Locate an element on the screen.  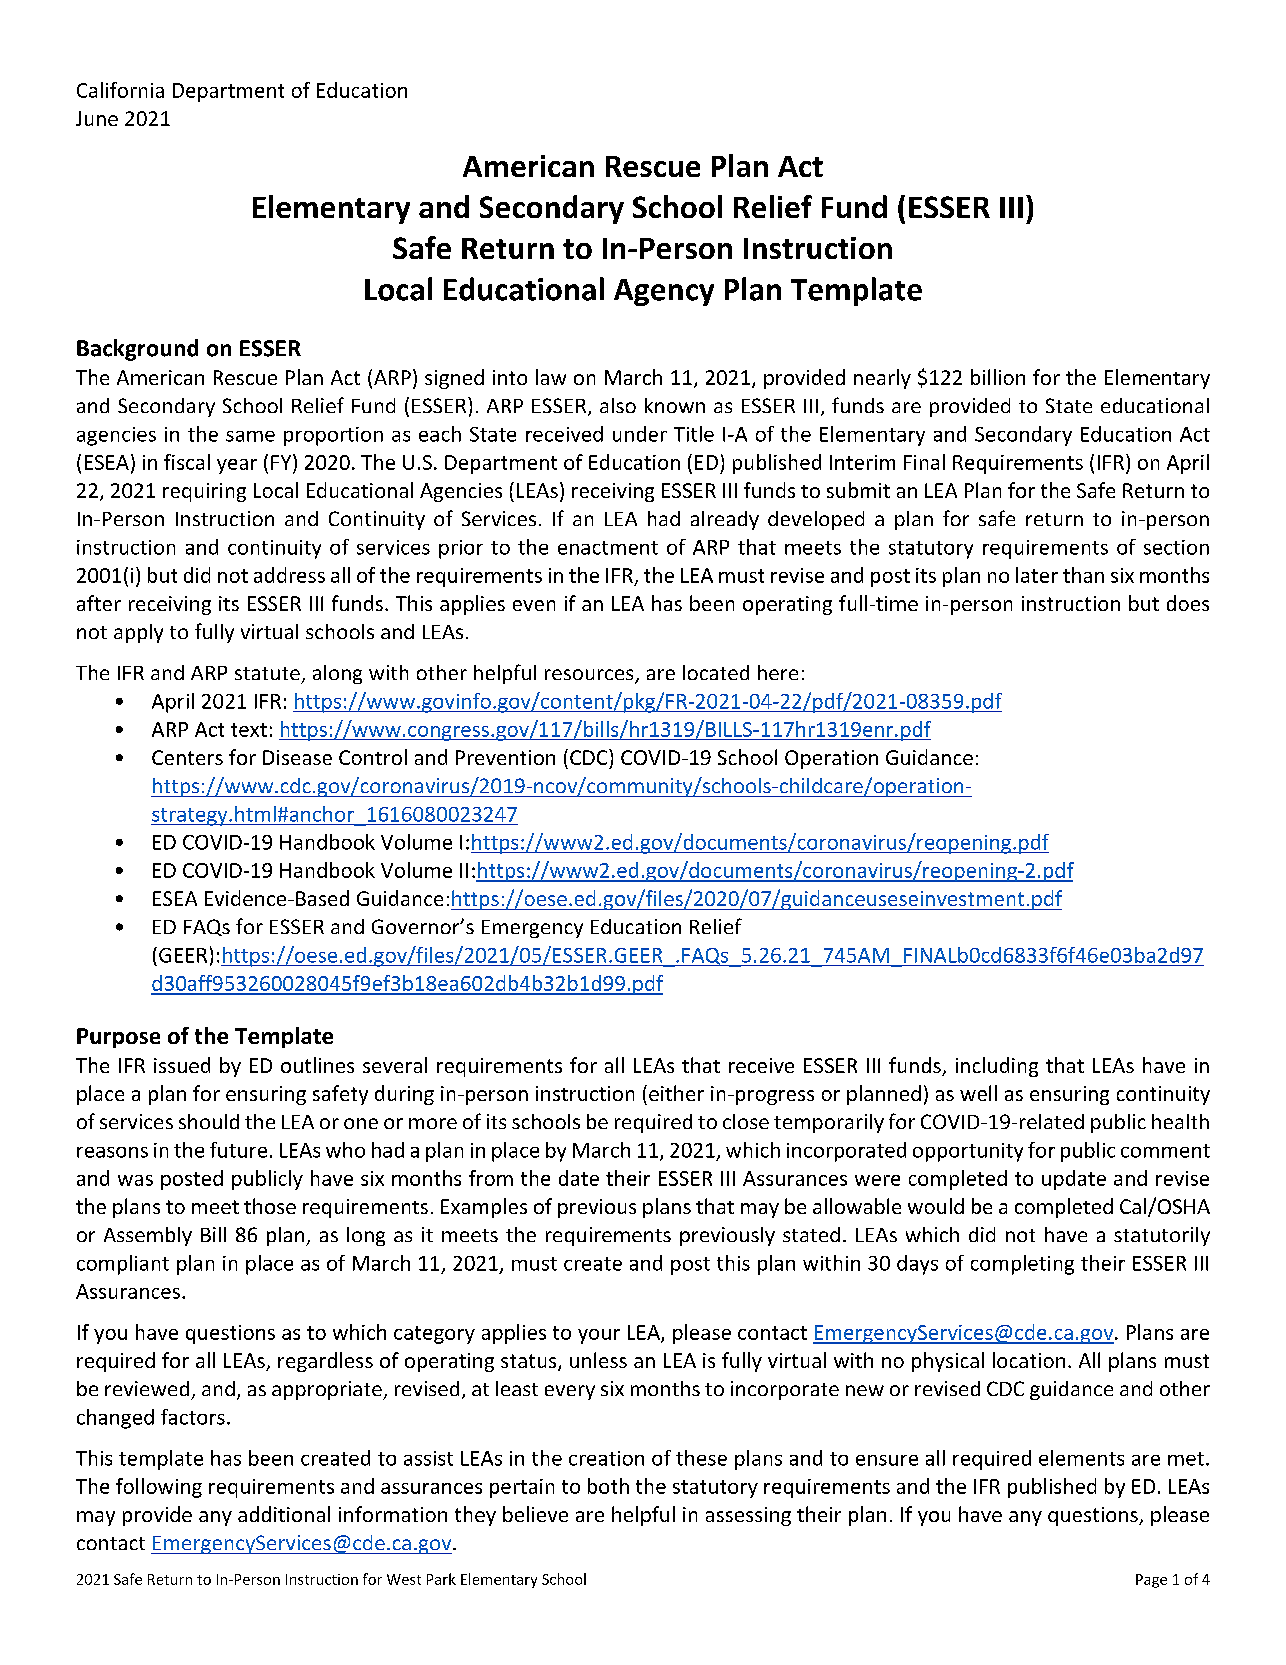
California is located at coordinates (120, 90).
